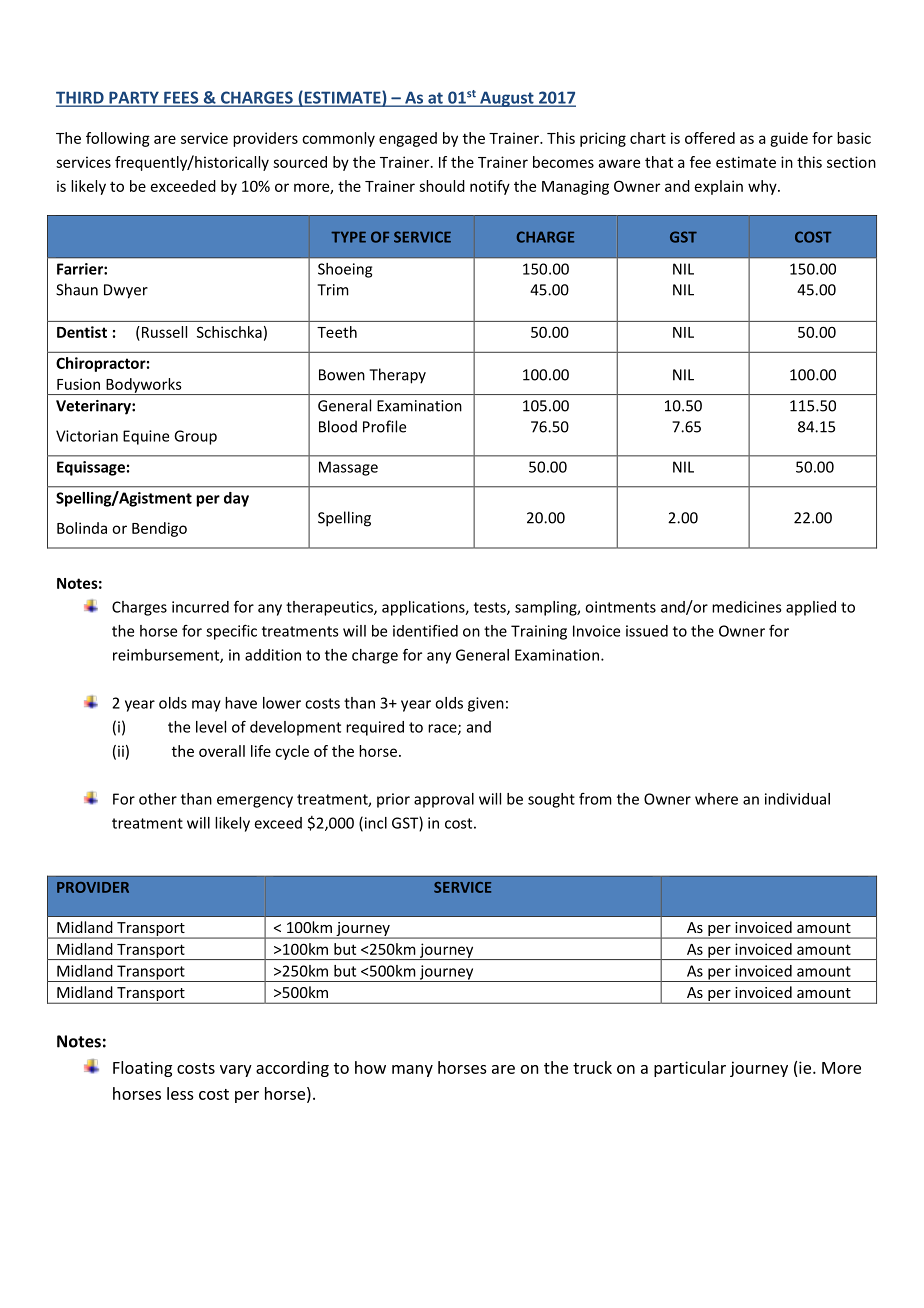  What do you see at coordinates (200, 607) in the document?
I see `incurred` at bounding box center [200, 607].
